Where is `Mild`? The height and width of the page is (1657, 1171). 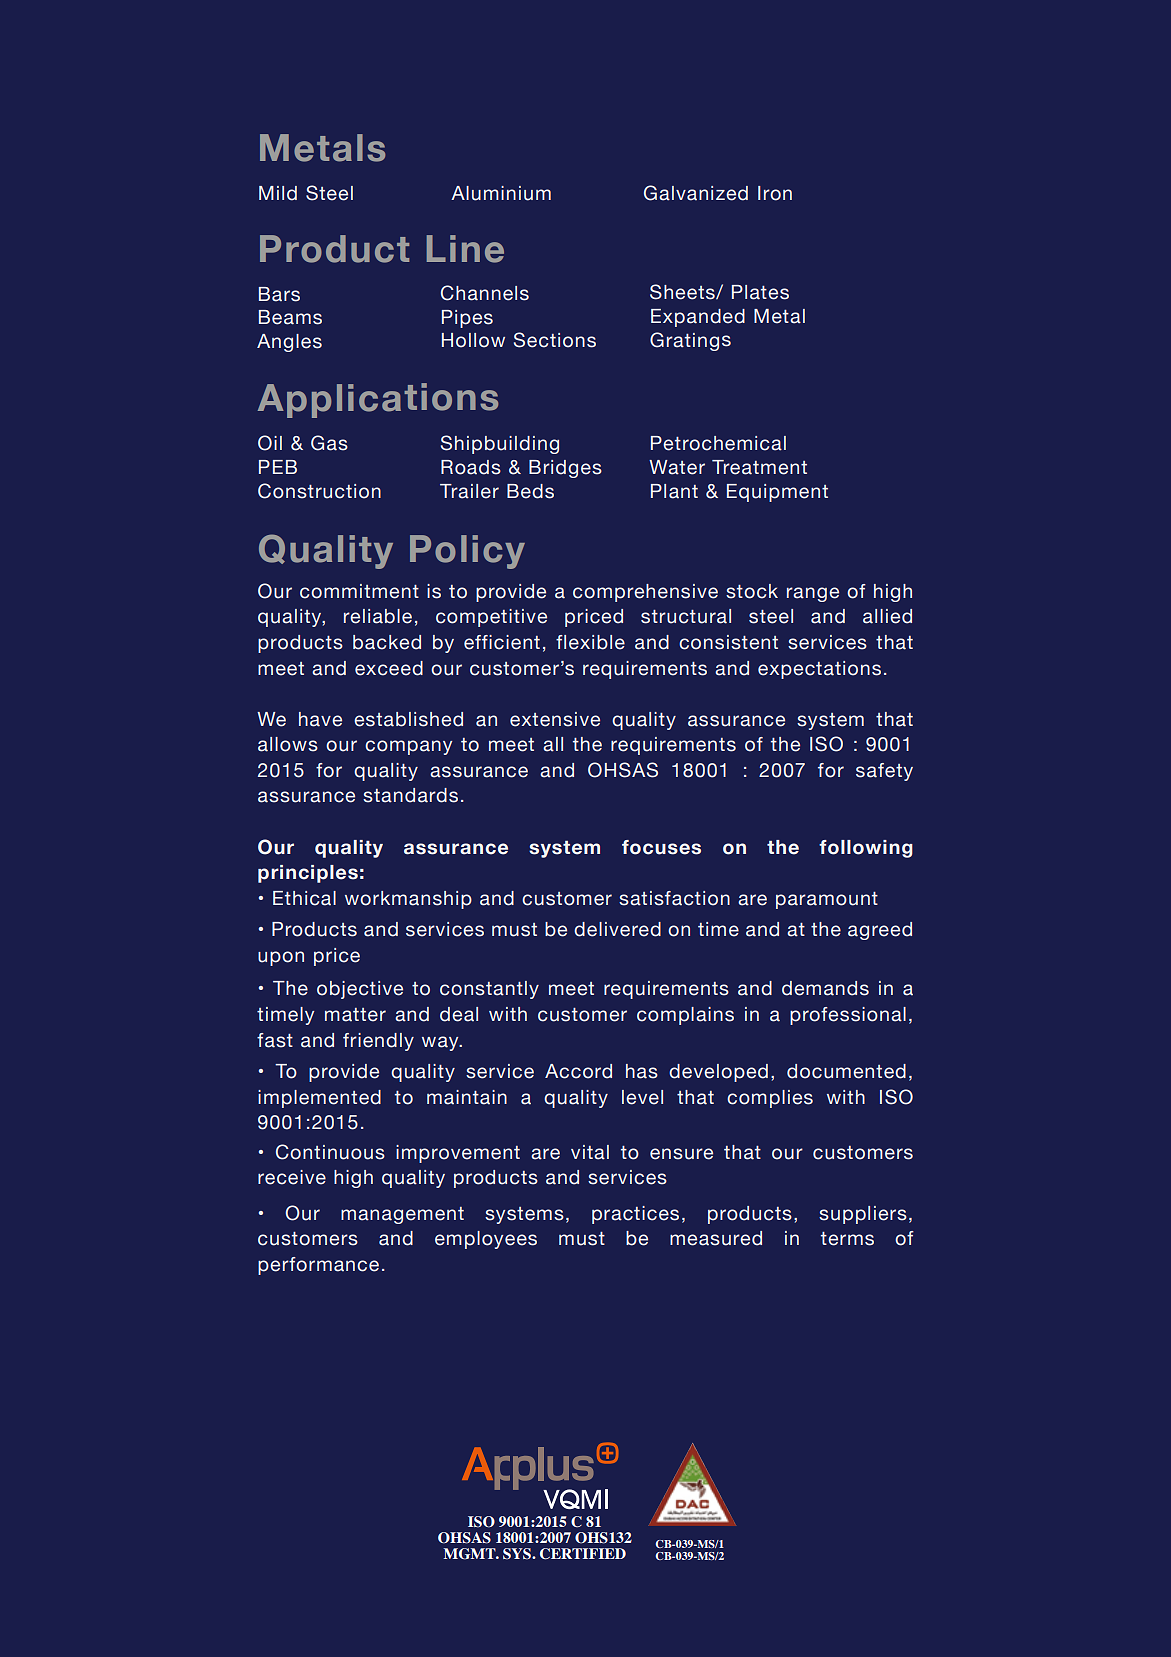
Mild is located at coordinates (278, 193).
